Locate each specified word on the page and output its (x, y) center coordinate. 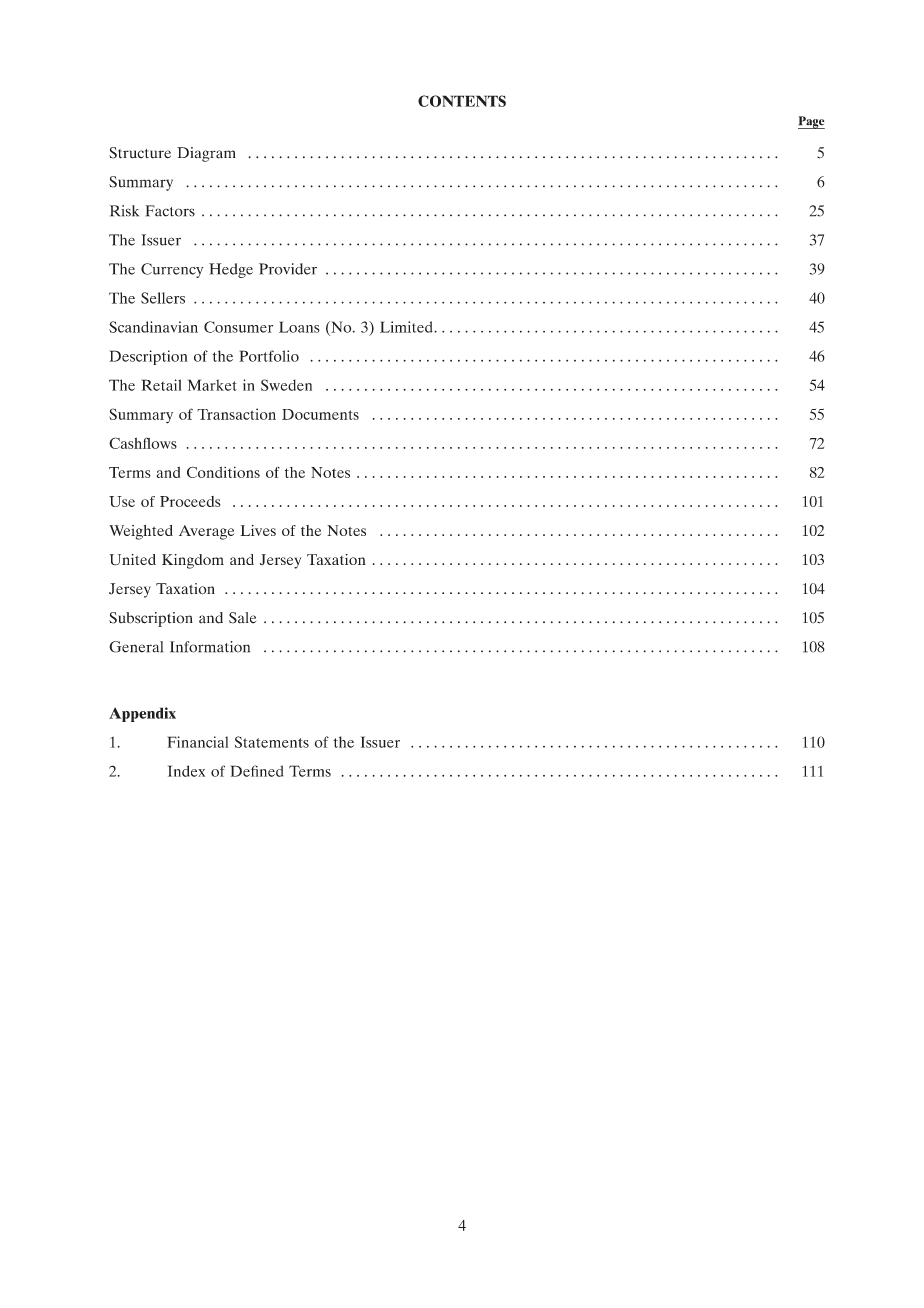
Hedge (231, 270)
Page (811, 122)
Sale (242, 618)
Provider (288, 269)
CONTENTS (462, 101)
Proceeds (190, 501)
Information (210, 647)
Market (212, 385)
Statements (272, 742)
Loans (299, 327)
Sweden (286, 385)
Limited (407, 327)
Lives (258, 530)
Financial (198, 742)
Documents (320, 414)
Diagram (206, 154)
